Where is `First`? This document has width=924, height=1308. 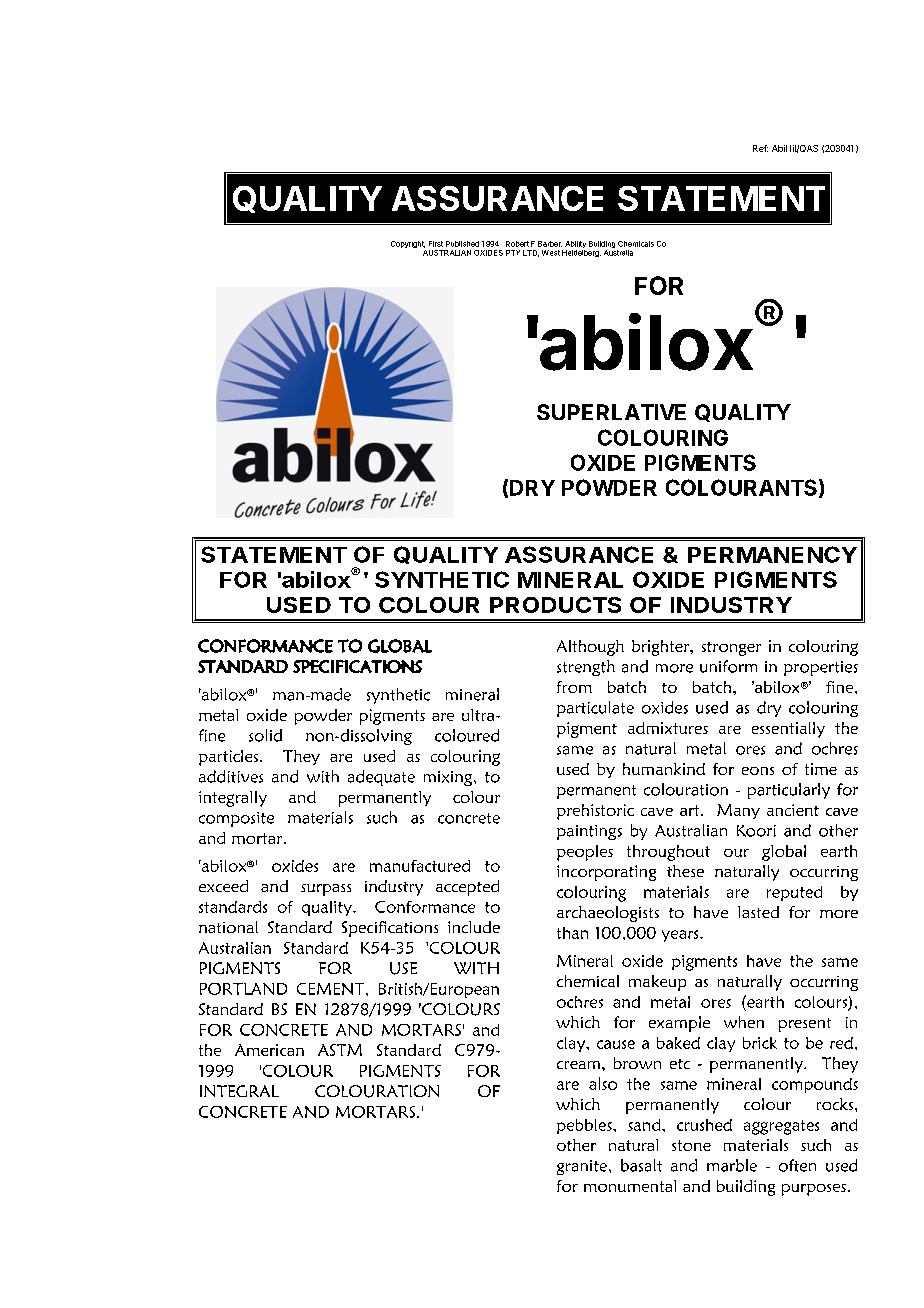 First is located at coordinates (436, 244).
